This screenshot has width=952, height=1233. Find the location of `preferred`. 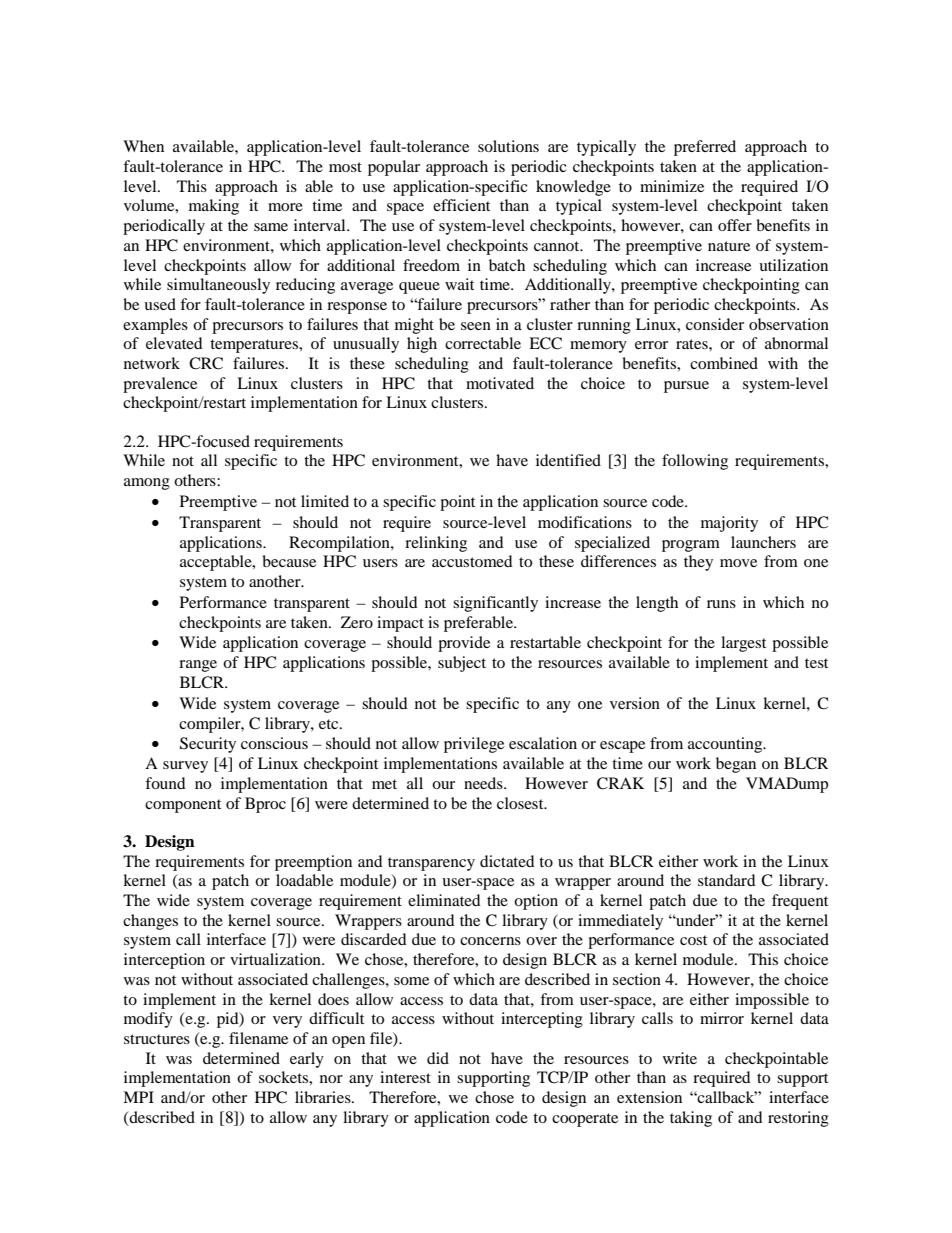

preferred is located at coordinates (705, 148).
